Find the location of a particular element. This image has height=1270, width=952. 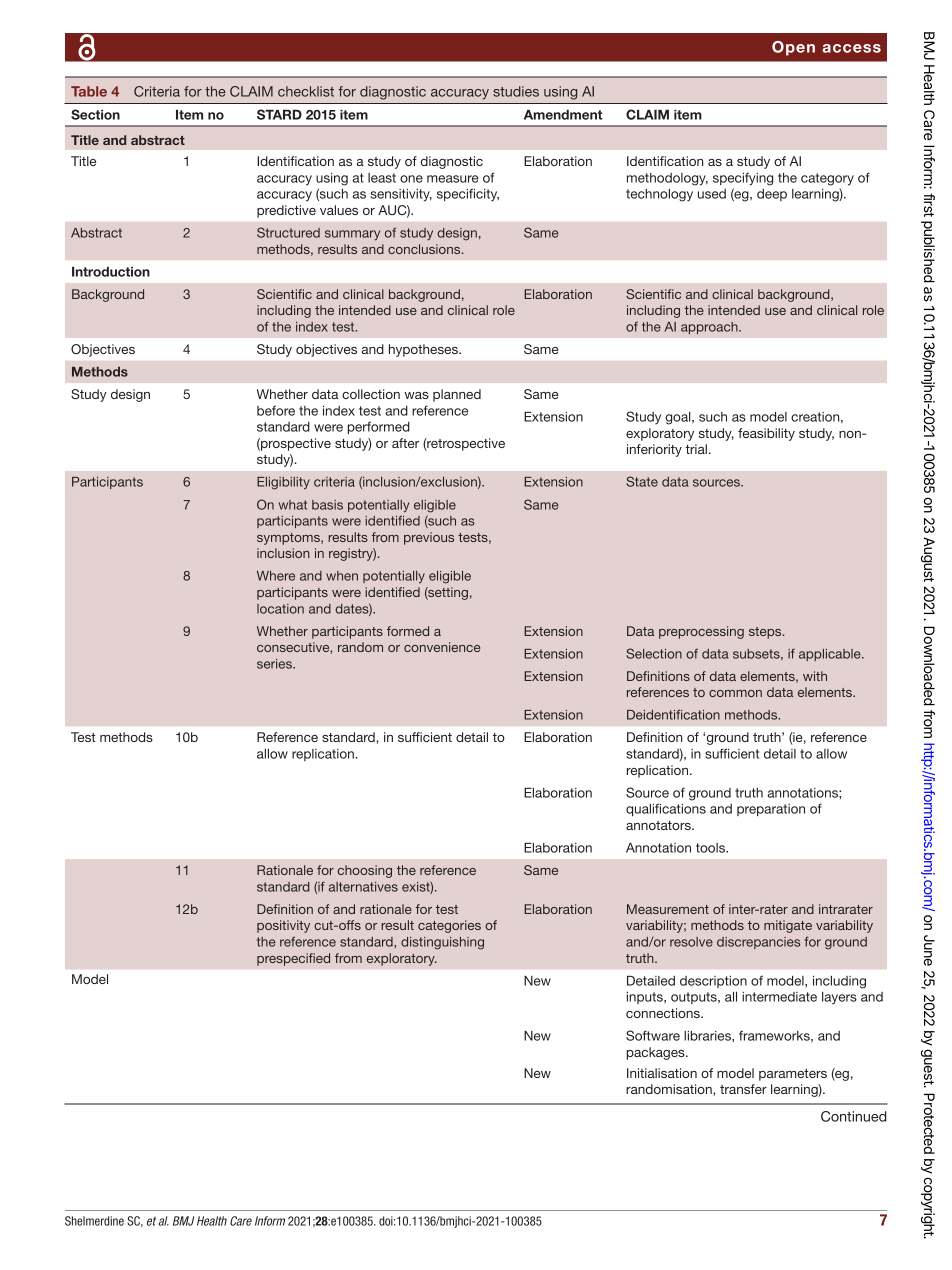

packages is located at coordinates (657, 1053).
